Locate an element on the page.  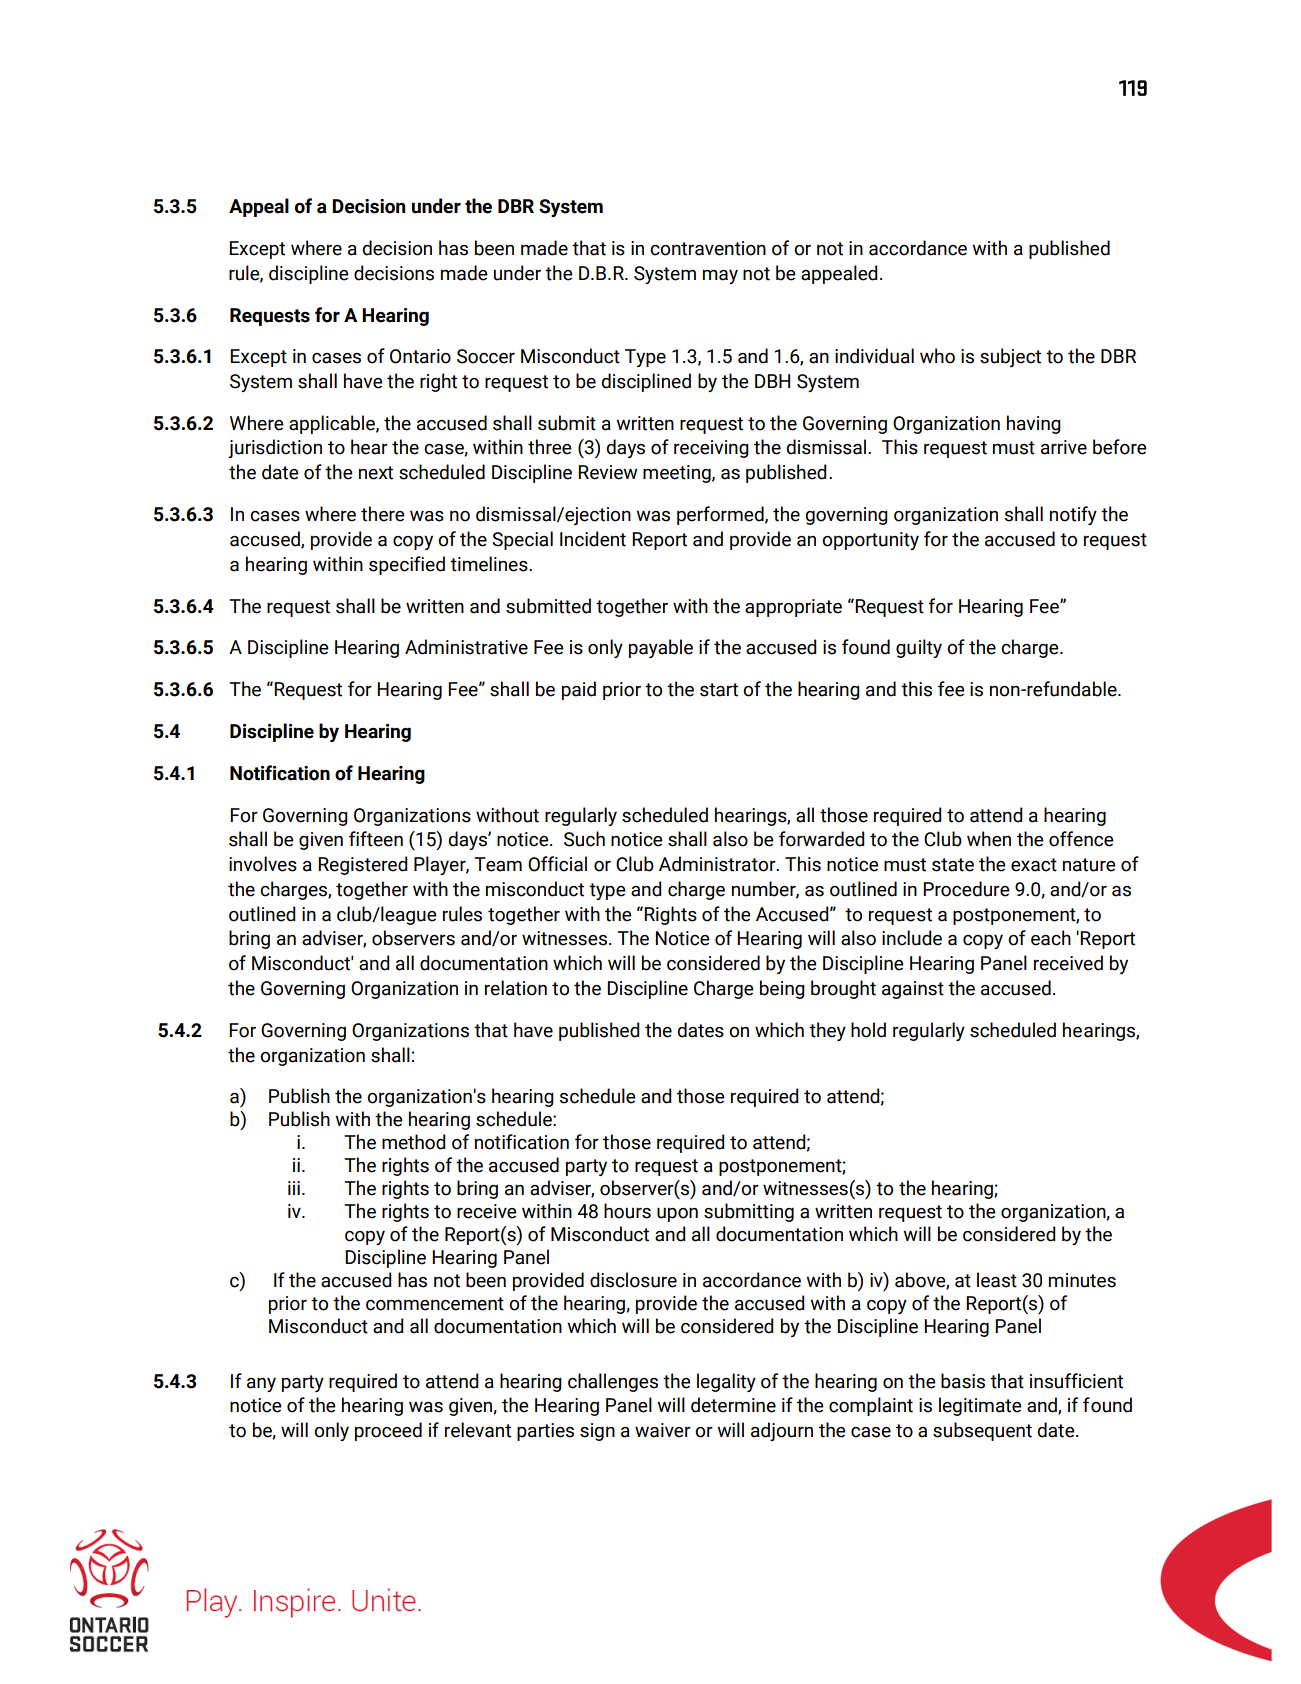
fifteen is located at coordinates (376, 839).
